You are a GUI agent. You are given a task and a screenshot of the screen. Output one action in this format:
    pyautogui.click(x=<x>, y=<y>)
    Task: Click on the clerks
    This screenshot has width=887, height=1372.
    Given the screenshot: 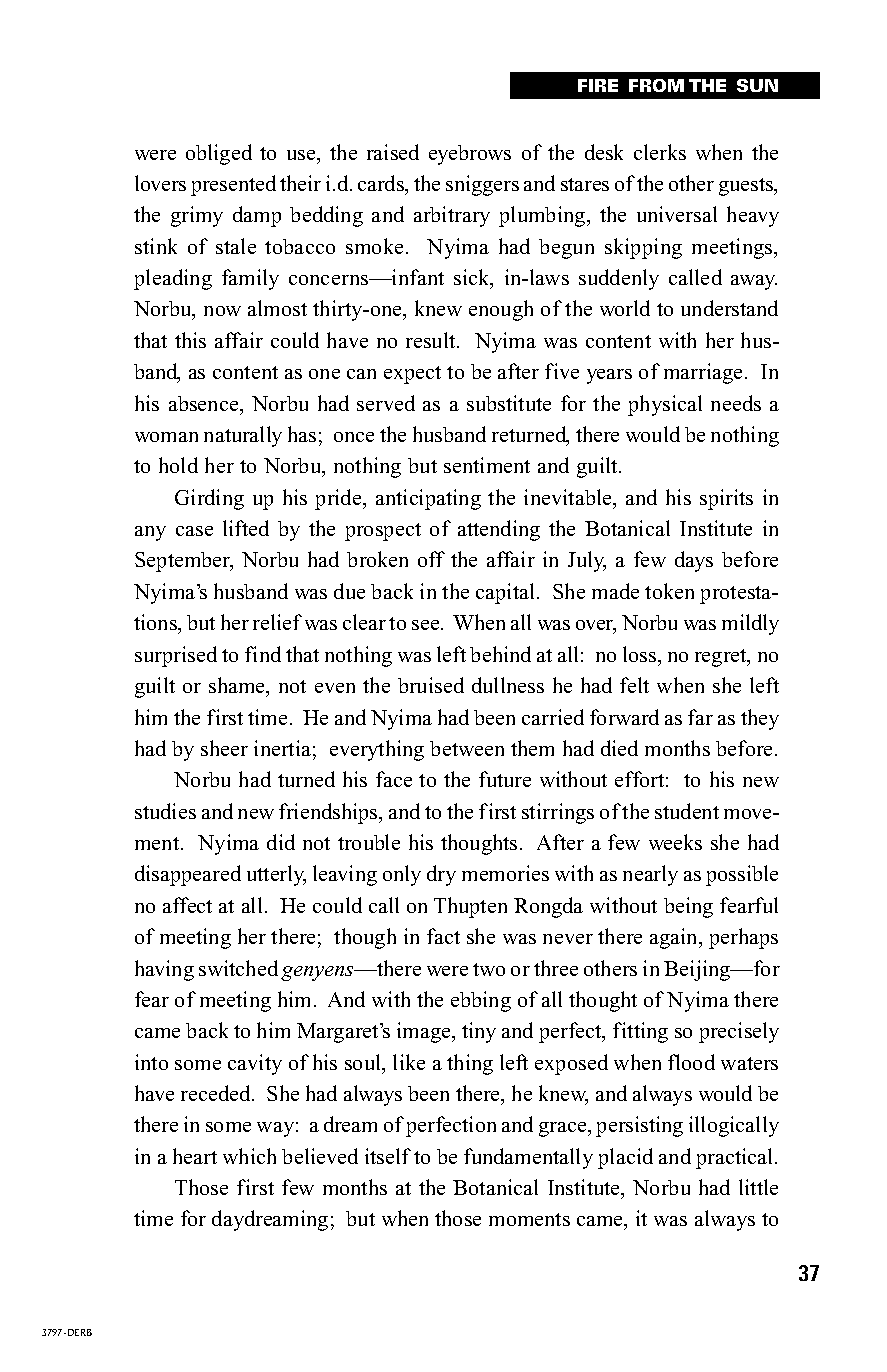 What is the action you would take?
    pyautogui.click(x=660, y=152)
